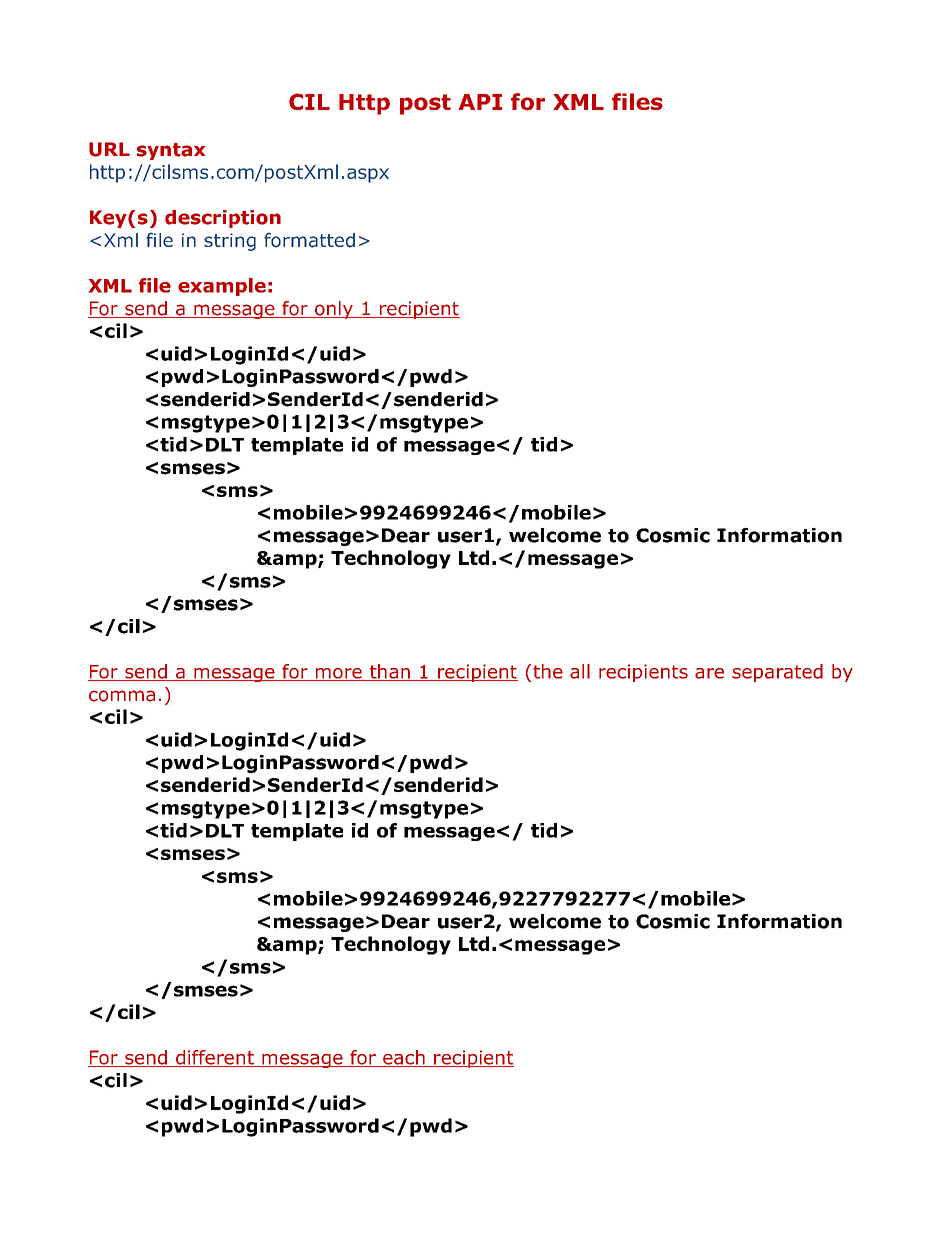 The height and width of the screenshot is (1233, 952). What do you see at coordinates (390, 672) in the screenshot?
I see `than` at bounding box center [390, 672].
